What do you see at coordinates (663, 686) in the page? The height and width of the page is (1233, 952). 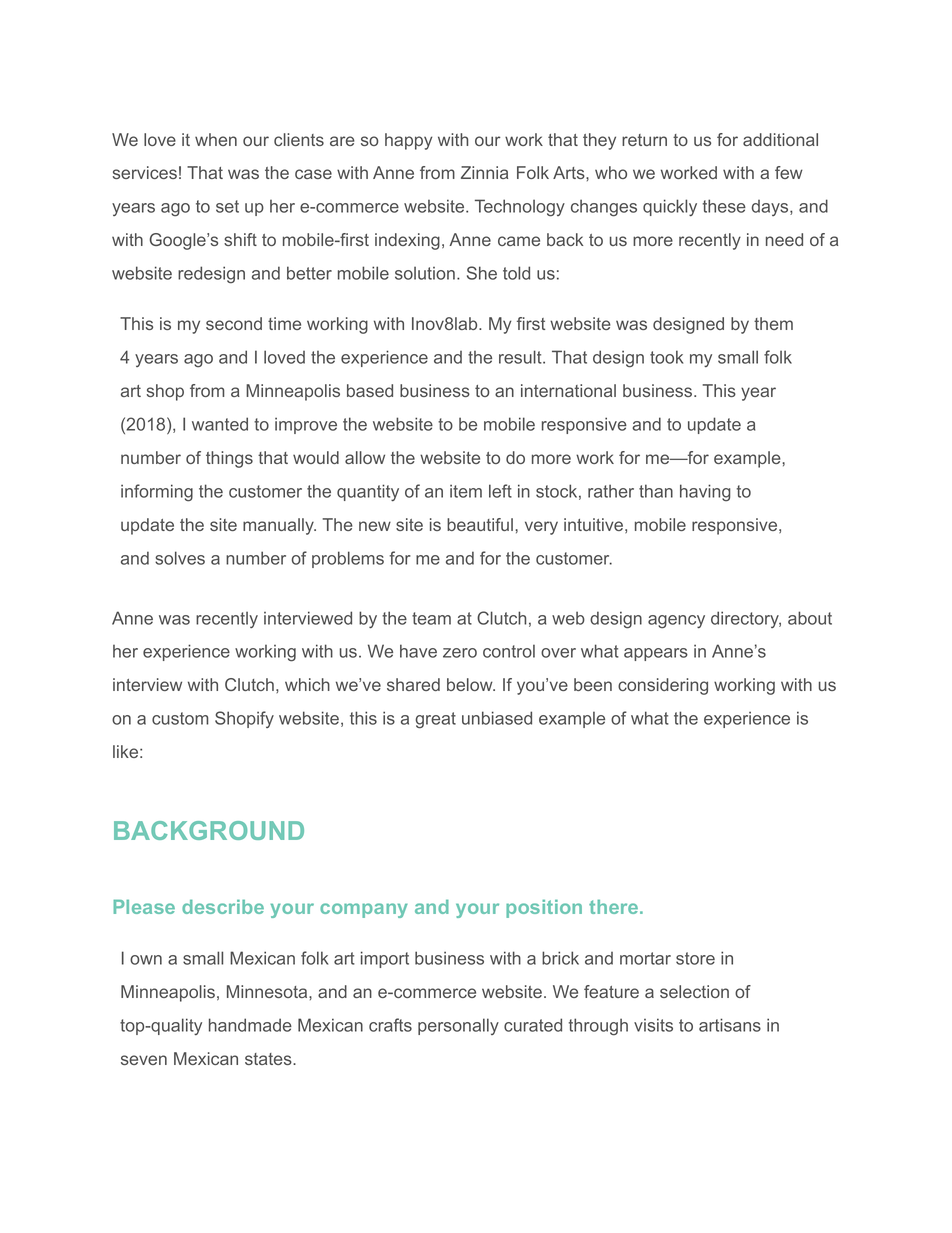 I see `considering` at bounding box center [663, 686].
